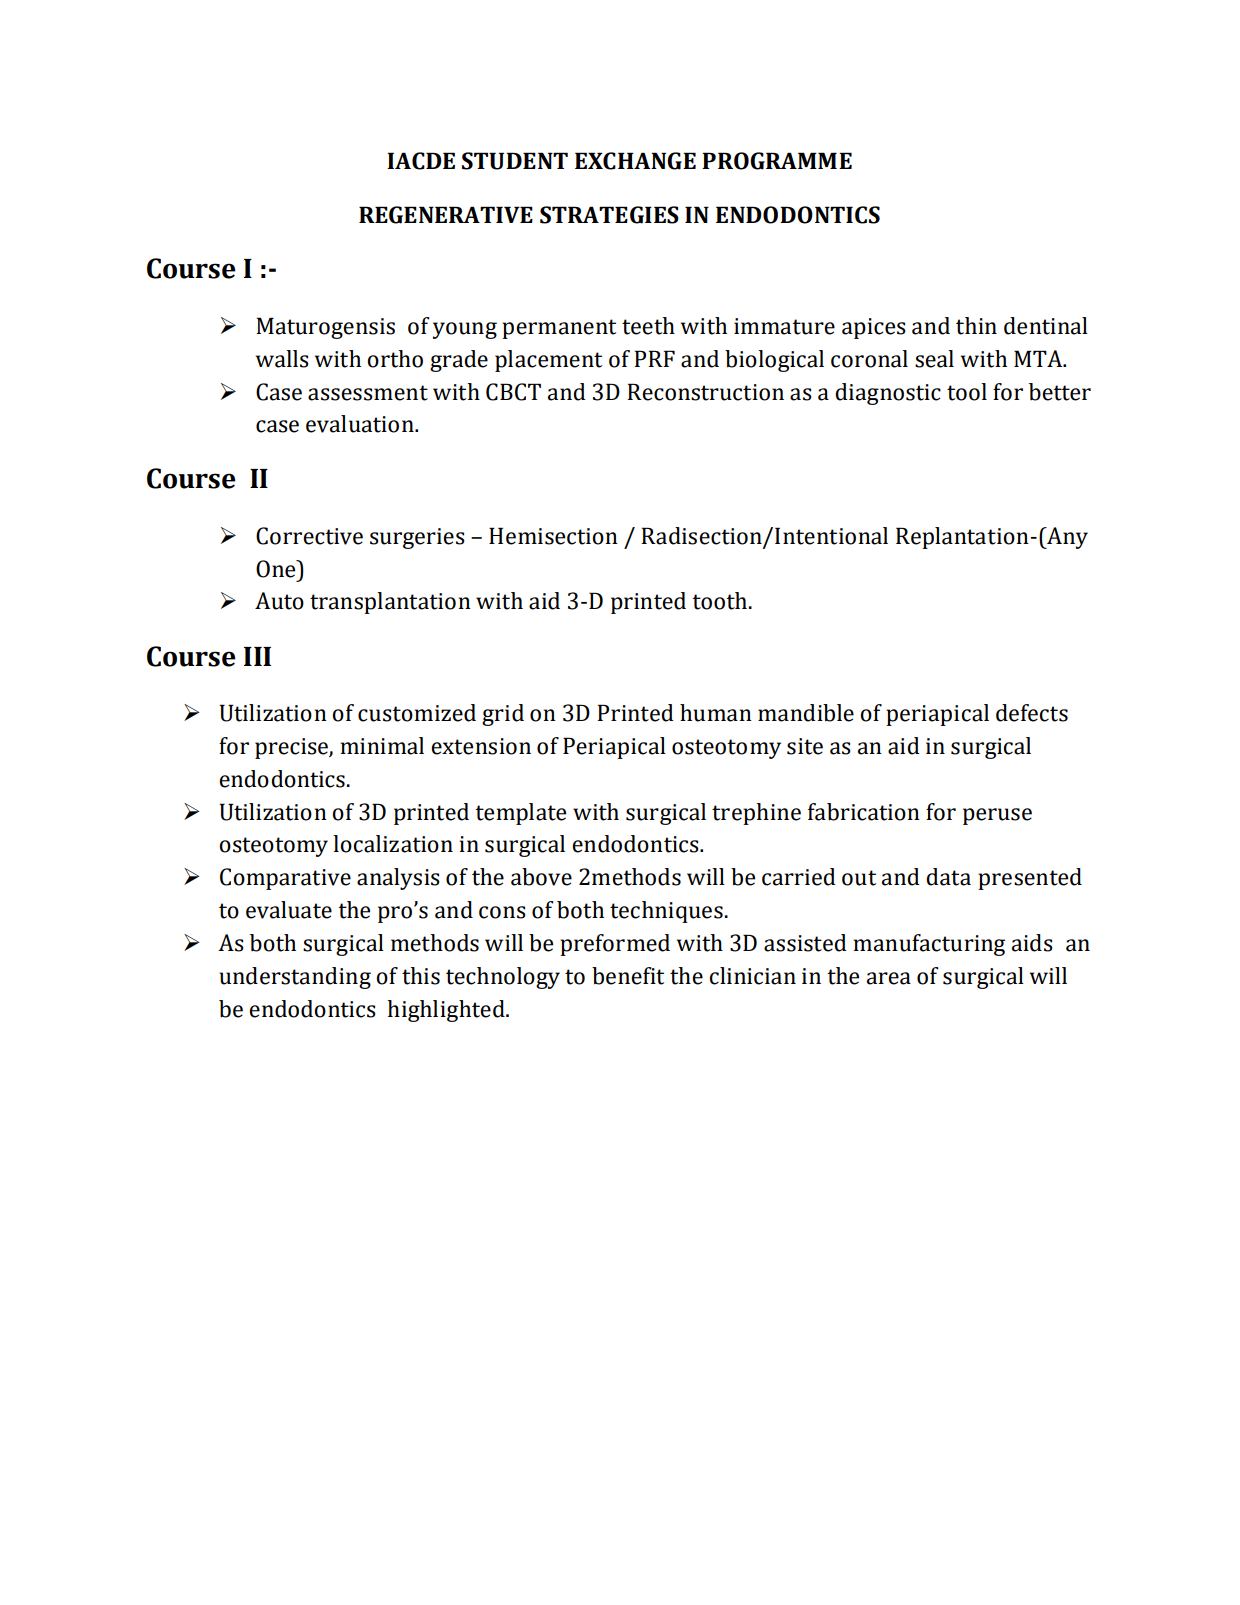 The image size is (1240, 1605). Describe the element at coordinates (446, 215) in the screenshot. I see `REGENERATIVE` at that location.
